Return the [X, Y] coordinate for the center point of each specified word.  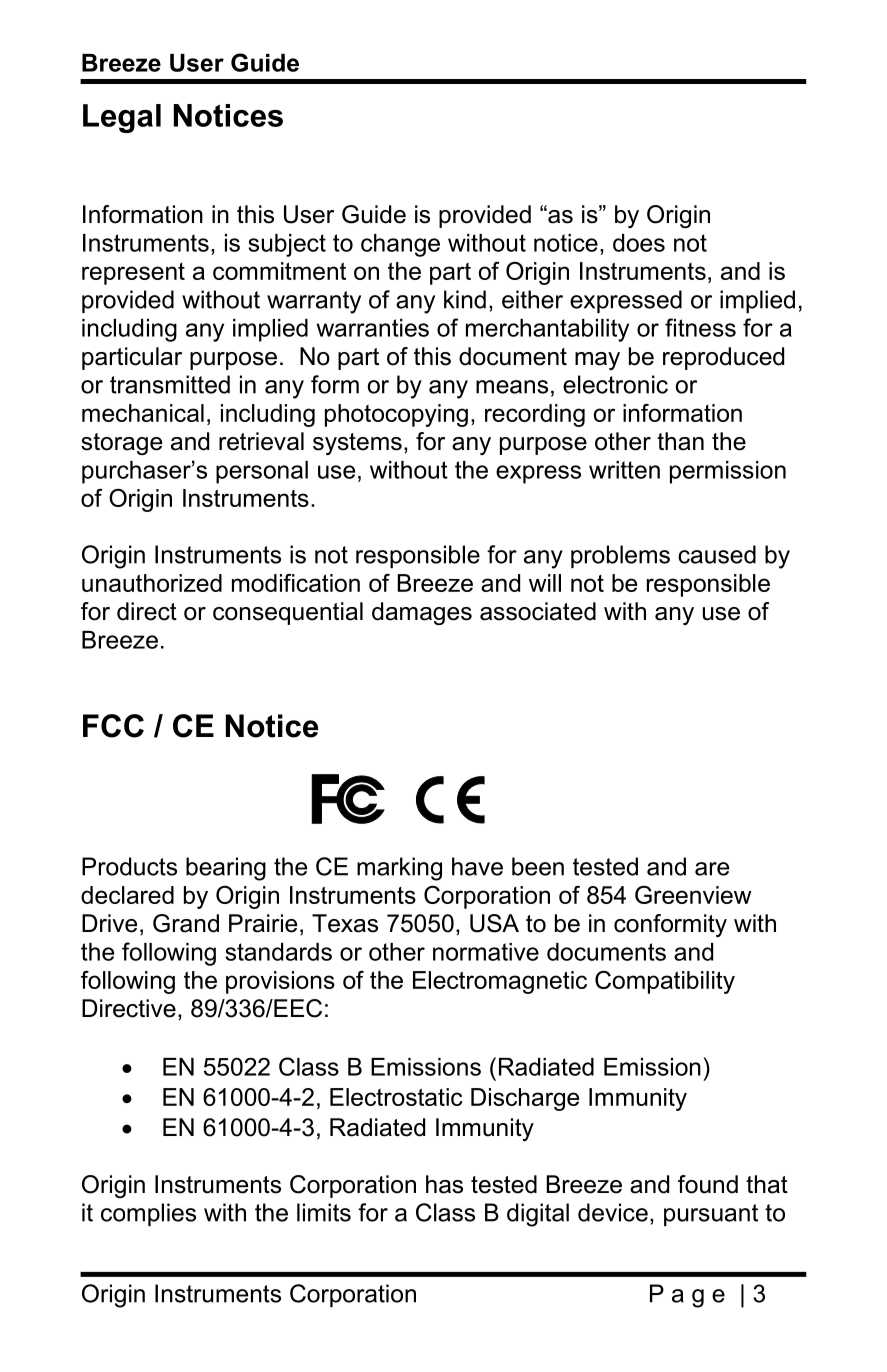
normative [486, 952]
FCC [113, 726]
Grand [186, 923]
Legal [122, 118]
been [538, 866]
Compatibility [665, 982]
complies [148, 1214]
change [400, 245]
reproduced [723, 358]
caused [717, 554]
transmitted [170, 384]
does [639, 243]
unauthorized [152, 583]
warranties [373, 328]
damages [422, 613]
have [477, 866]
